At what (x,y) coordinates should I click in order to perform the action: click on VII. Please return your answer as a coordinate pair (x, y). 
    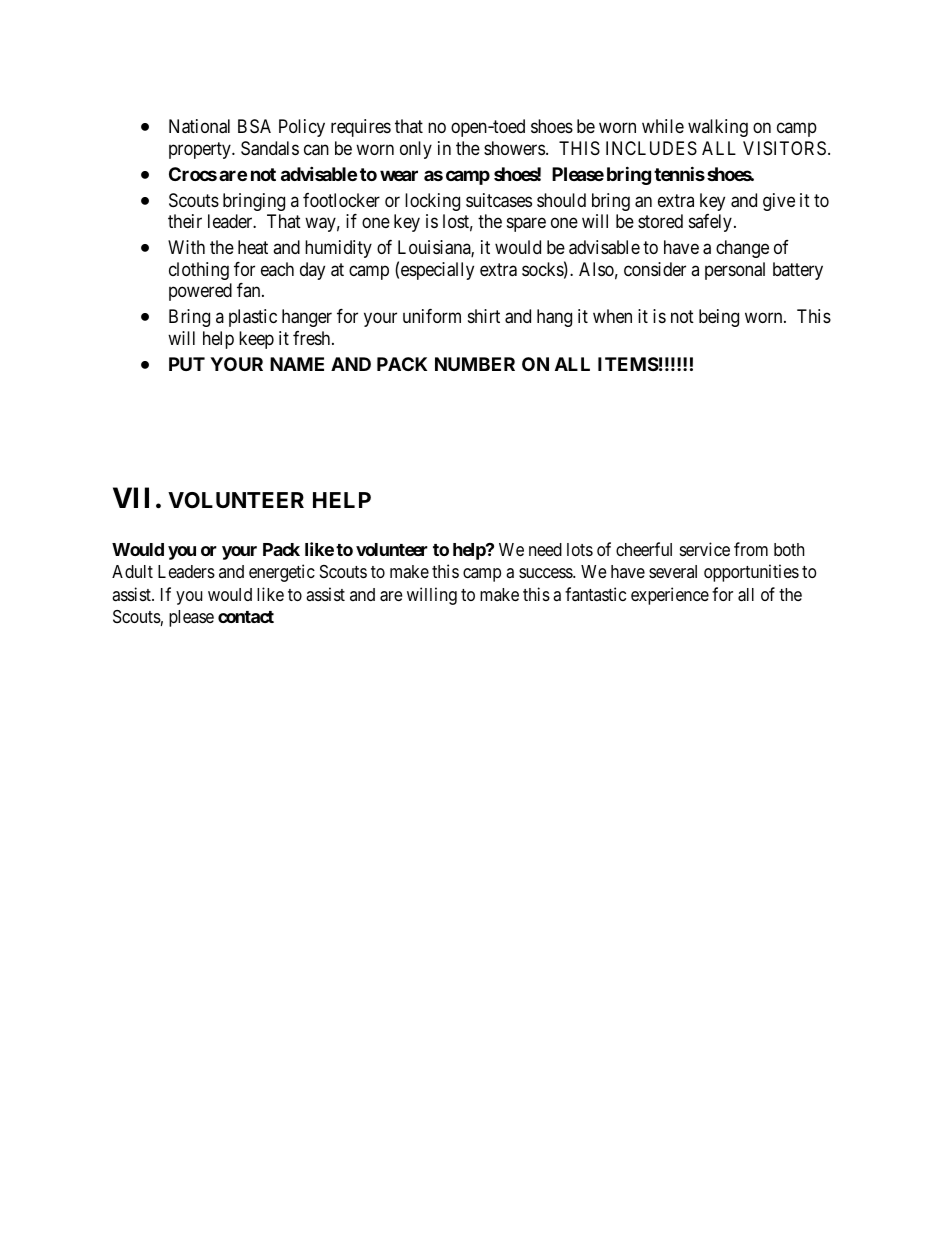
    Looking at the image, I should click on (131, 497).
